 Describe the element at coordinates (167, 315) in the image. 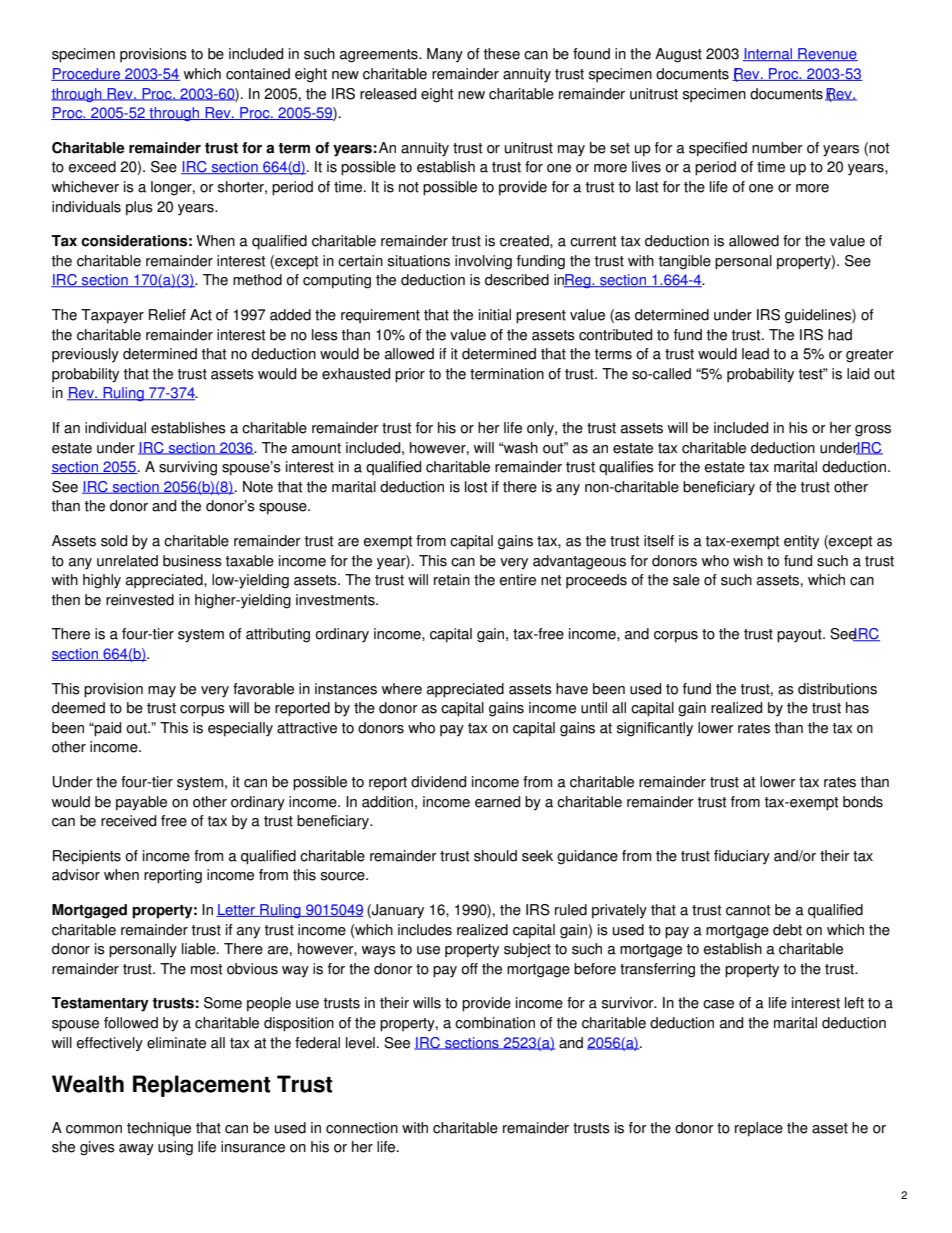

I see `Relief` at that location.
